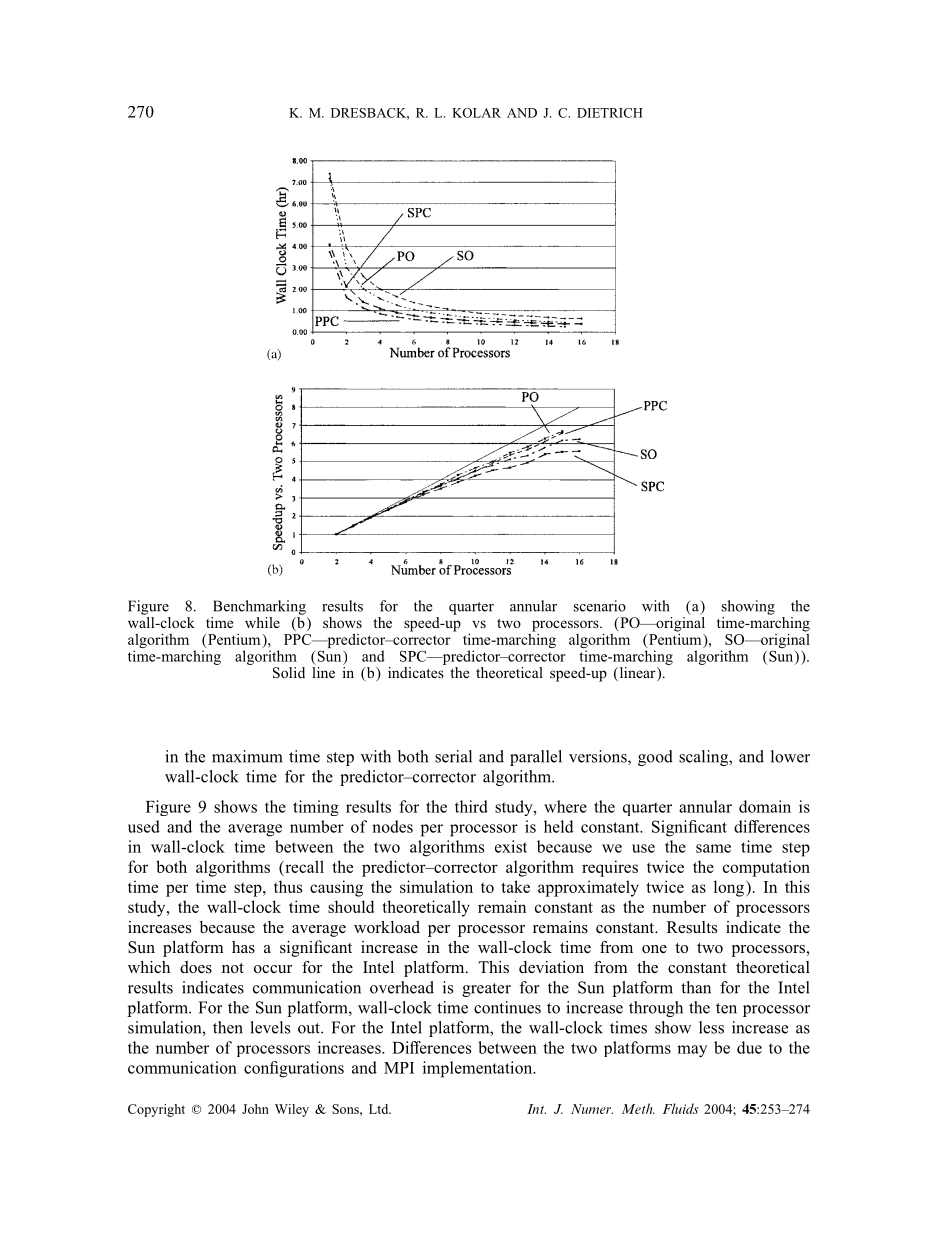 The image size is (952, 1238). I want to click on good, so click(655, 758).
